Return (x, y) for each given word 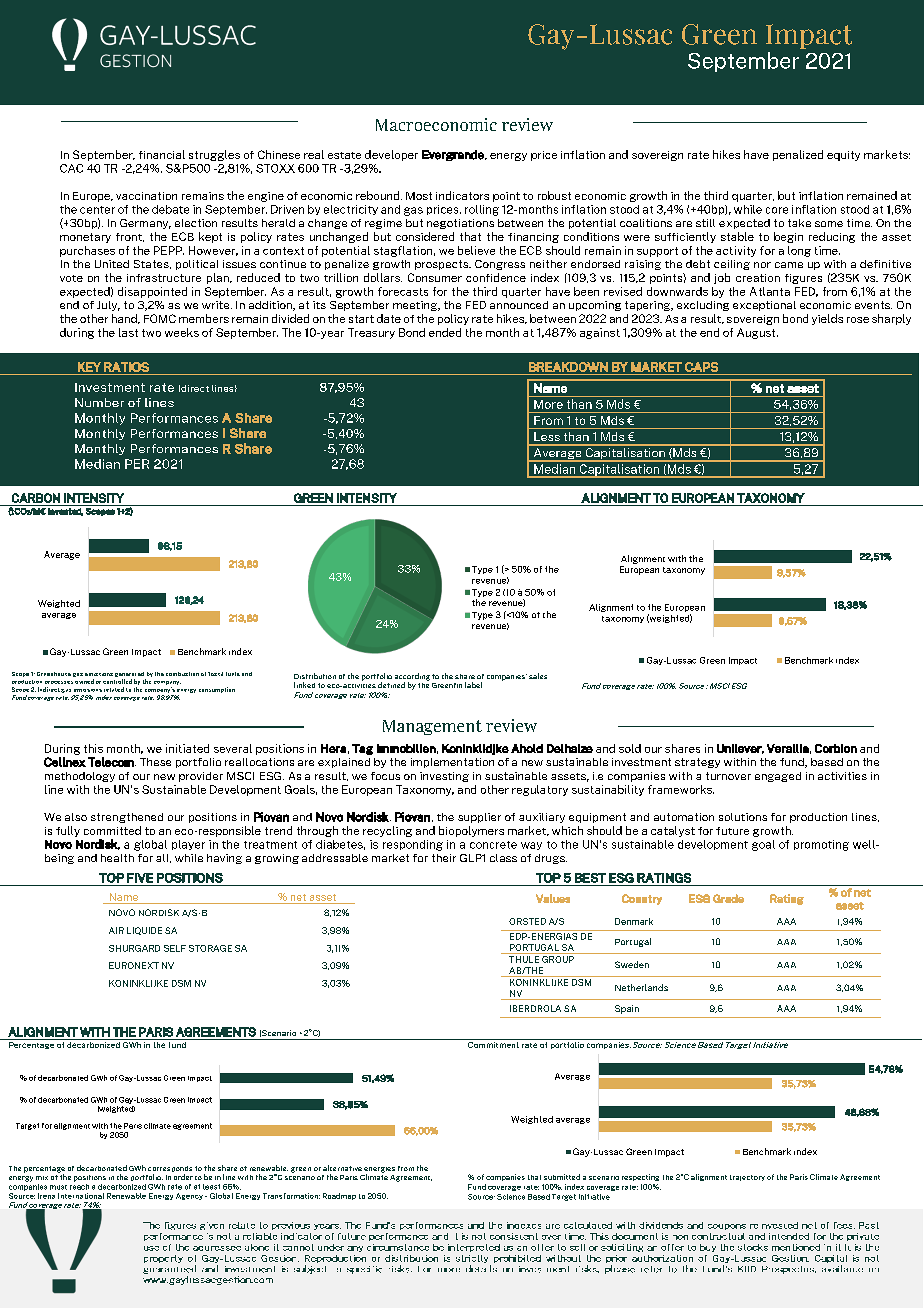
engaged (778, 777)
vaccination (146, 196)
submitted (562, 1177)
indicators (462, 195)
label (473, 685)
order (183, 1177)
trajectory (747, 1178)
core (777, 210)
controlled (117, 681)
